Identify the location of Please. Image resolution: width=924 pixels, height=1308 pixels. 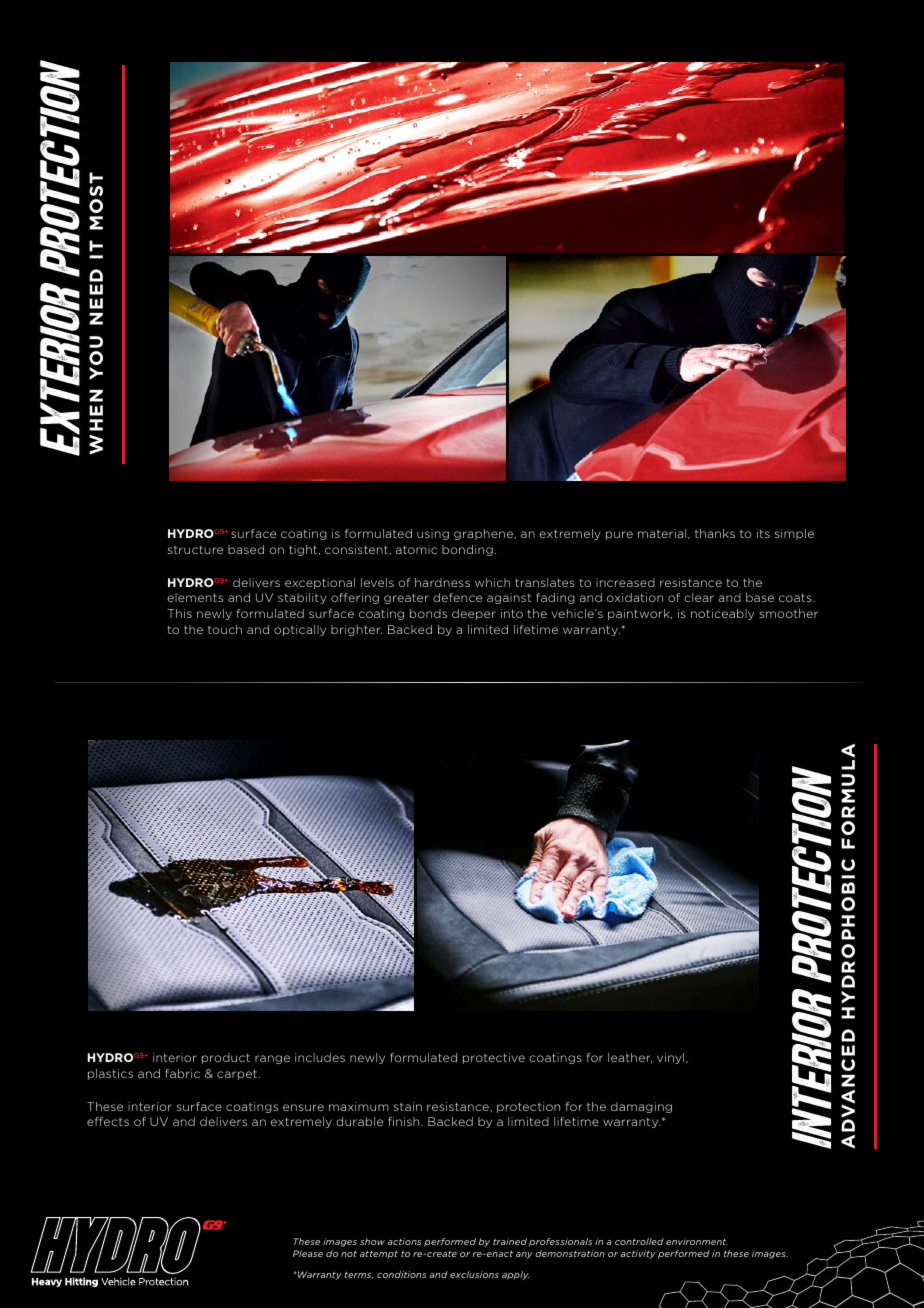
(308, 1253).
